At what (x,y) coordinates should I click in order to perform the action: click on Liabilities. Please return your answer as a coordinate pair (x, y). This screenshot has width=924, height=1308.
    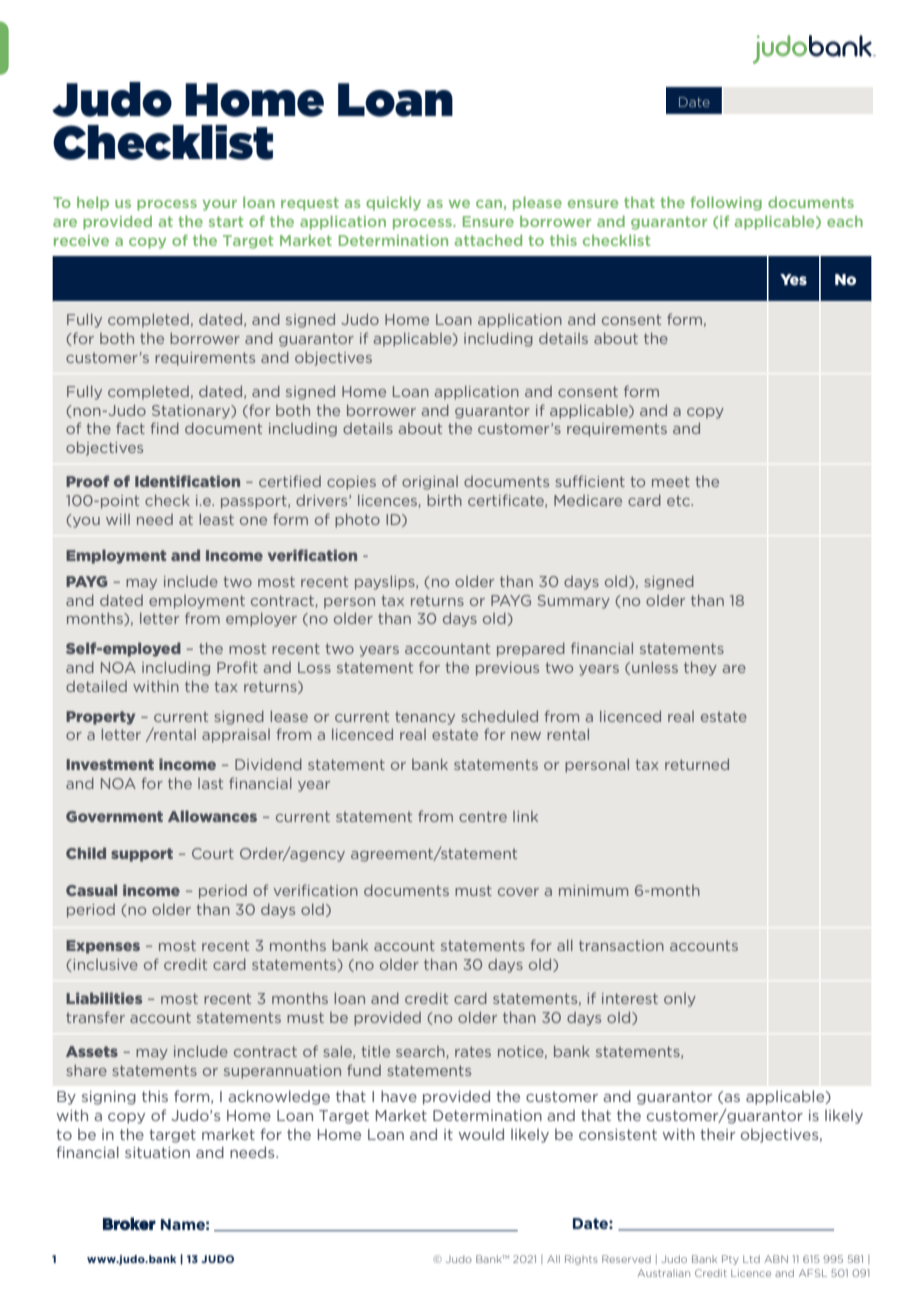
    Looking at the image, I should click on (104, 998).
